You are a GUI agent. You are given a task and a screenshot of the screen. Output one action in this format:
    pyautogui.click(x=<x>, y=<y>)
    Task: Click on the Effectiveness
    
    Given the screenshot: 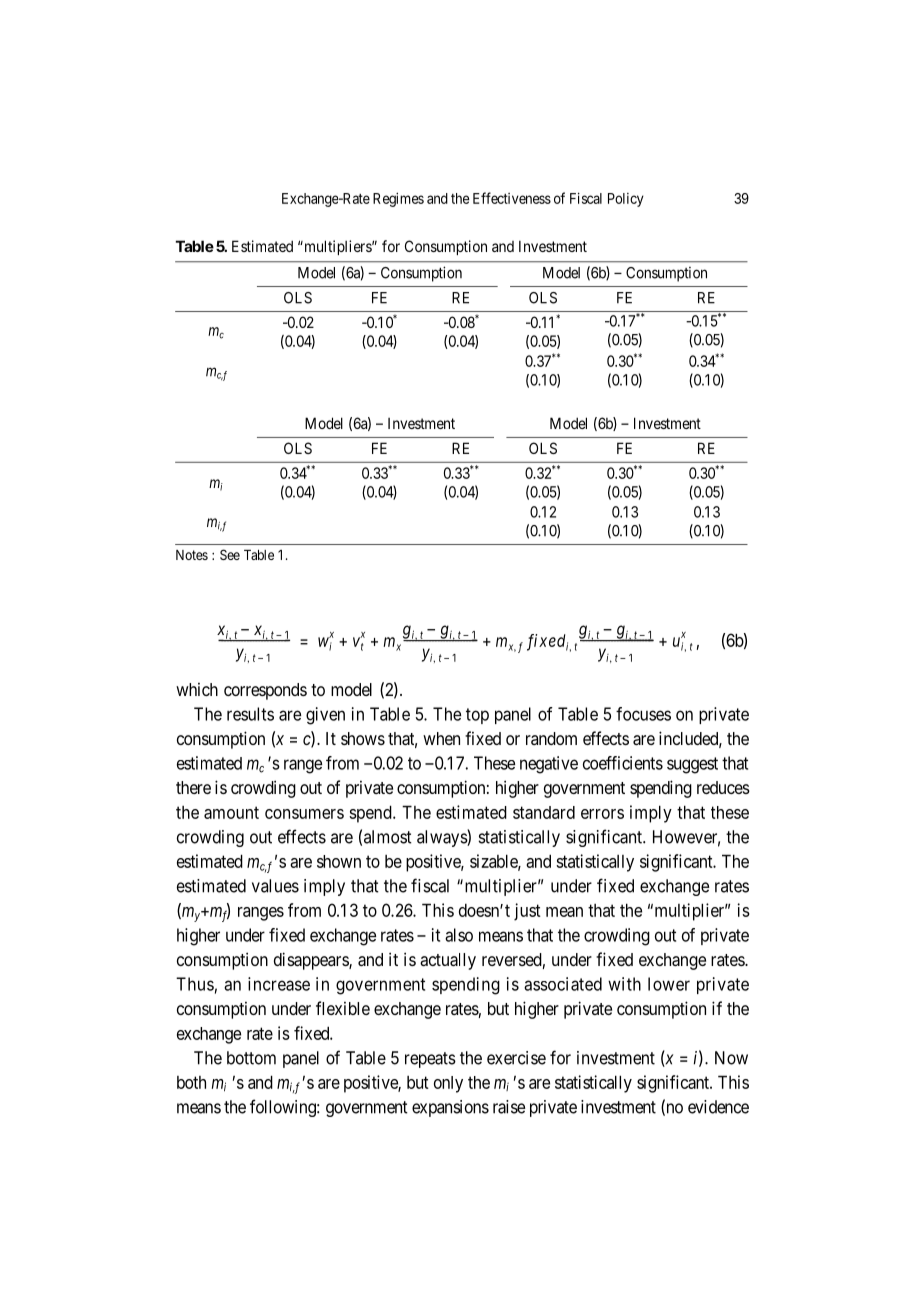 What is the action you would take?
    pyautogui.click(x=512, y=198)
